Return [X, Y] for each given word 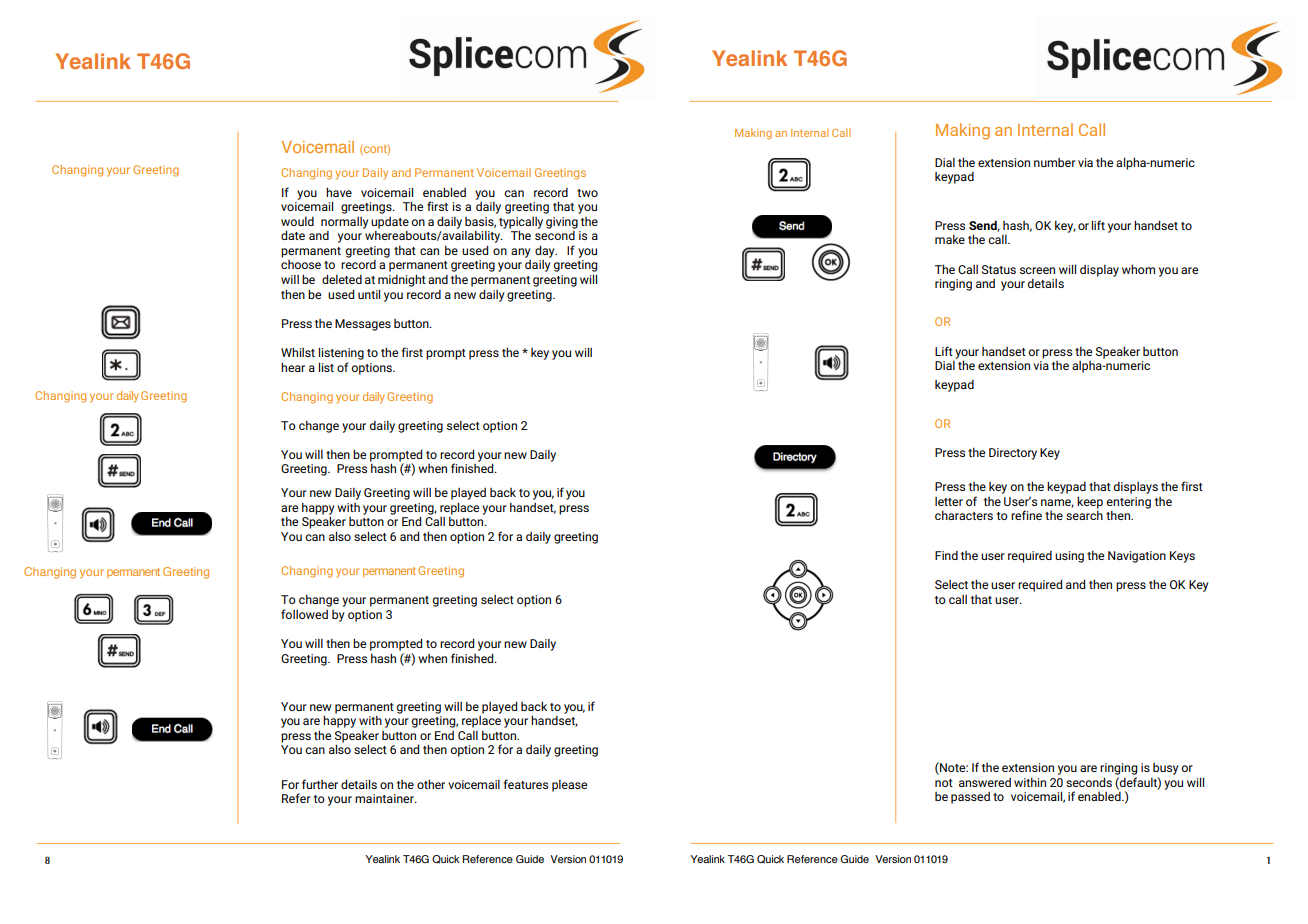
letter [949, 501]
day [546, 251]
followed [304, 614]
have [339, 192]
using [1069, 557]
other [431, 784]
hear [293, 367]
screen [1037, 270]
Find [946, 555]
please [569, 786]
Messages [363, 325]
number [1055, 162]
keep [1090, 502]
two [587, 193]
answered [985, 782]
